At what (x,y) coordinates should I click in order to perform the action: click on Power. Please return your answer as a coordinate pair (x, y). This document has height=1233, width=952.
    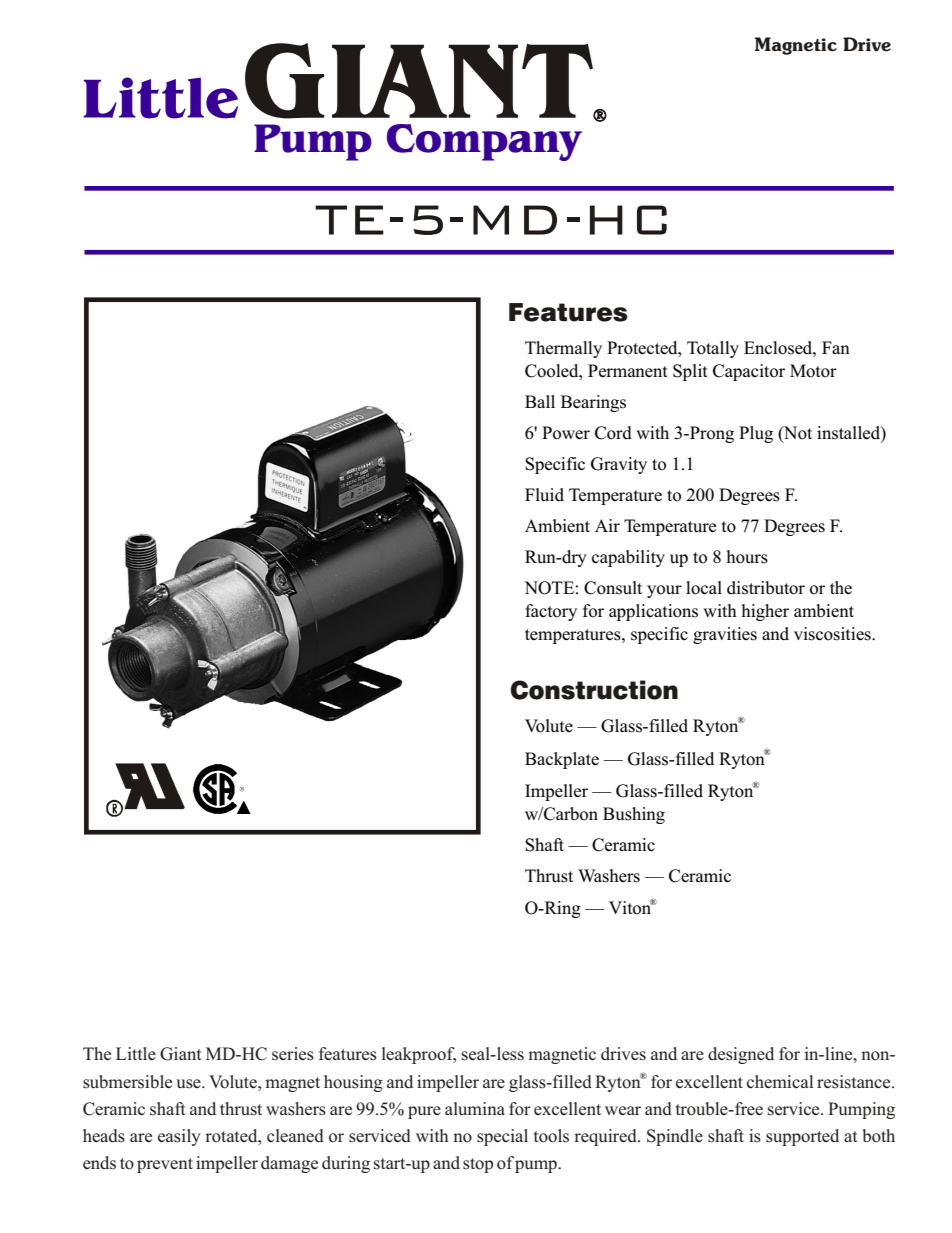
    Looking at the image, I should click on (566, 433).
